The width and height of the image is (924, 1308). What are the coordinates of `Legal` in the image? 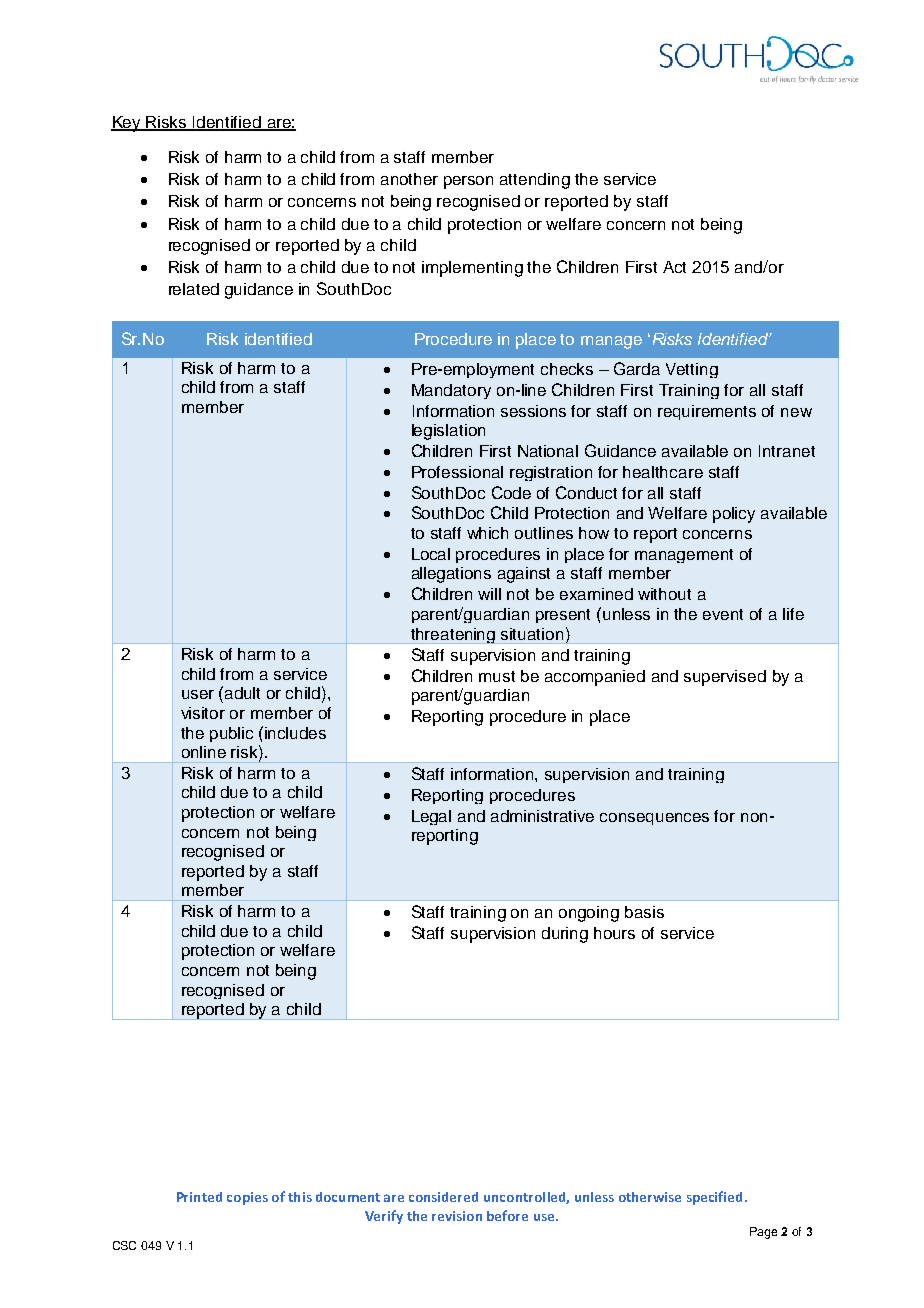 It's located at (431, 817).
